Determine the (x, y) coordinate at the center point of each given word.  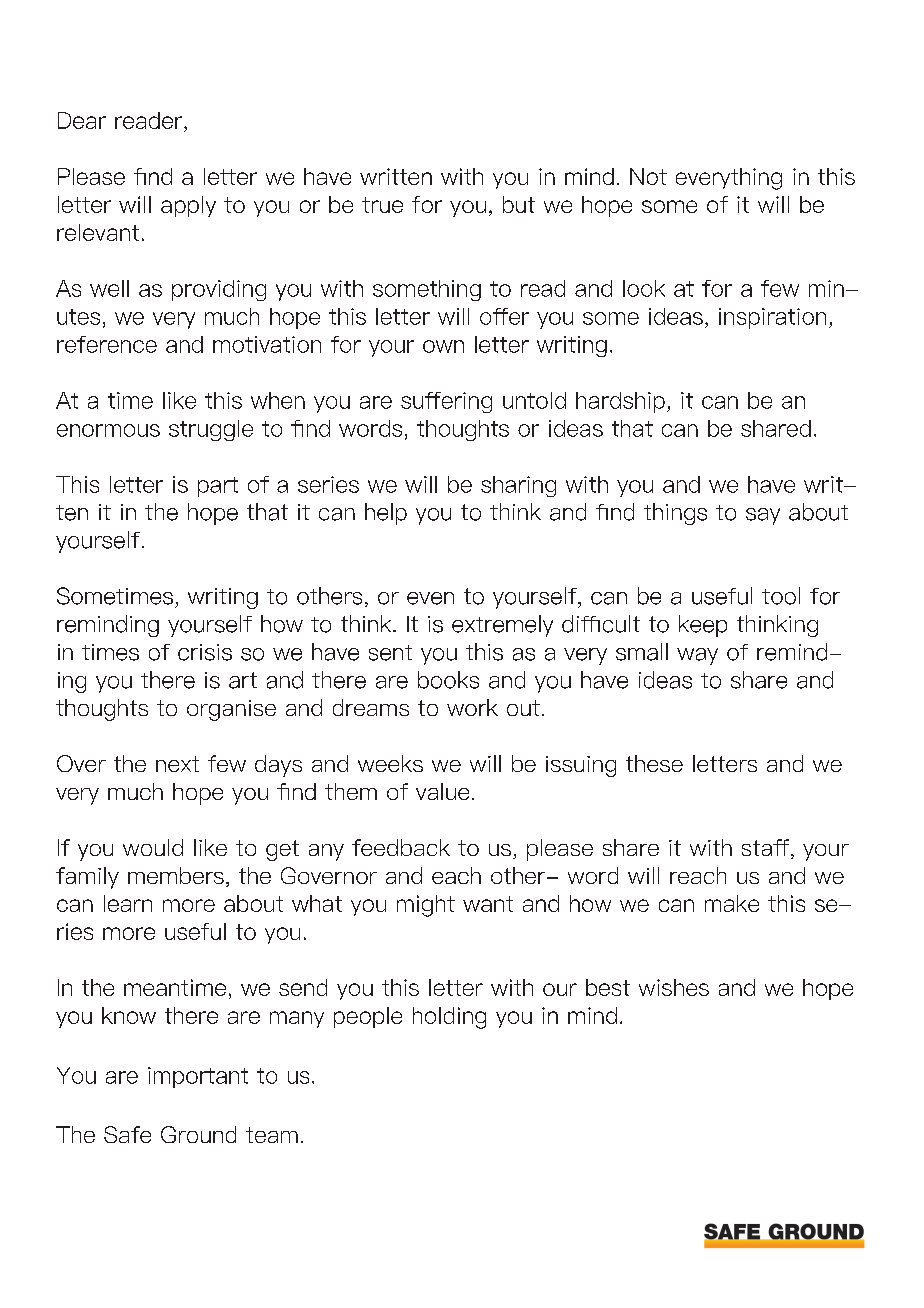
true (382, 205)
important (198, 1077)
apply (188, 206)
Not (648, 176)
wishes (674, 987)
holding (449, 1018)
